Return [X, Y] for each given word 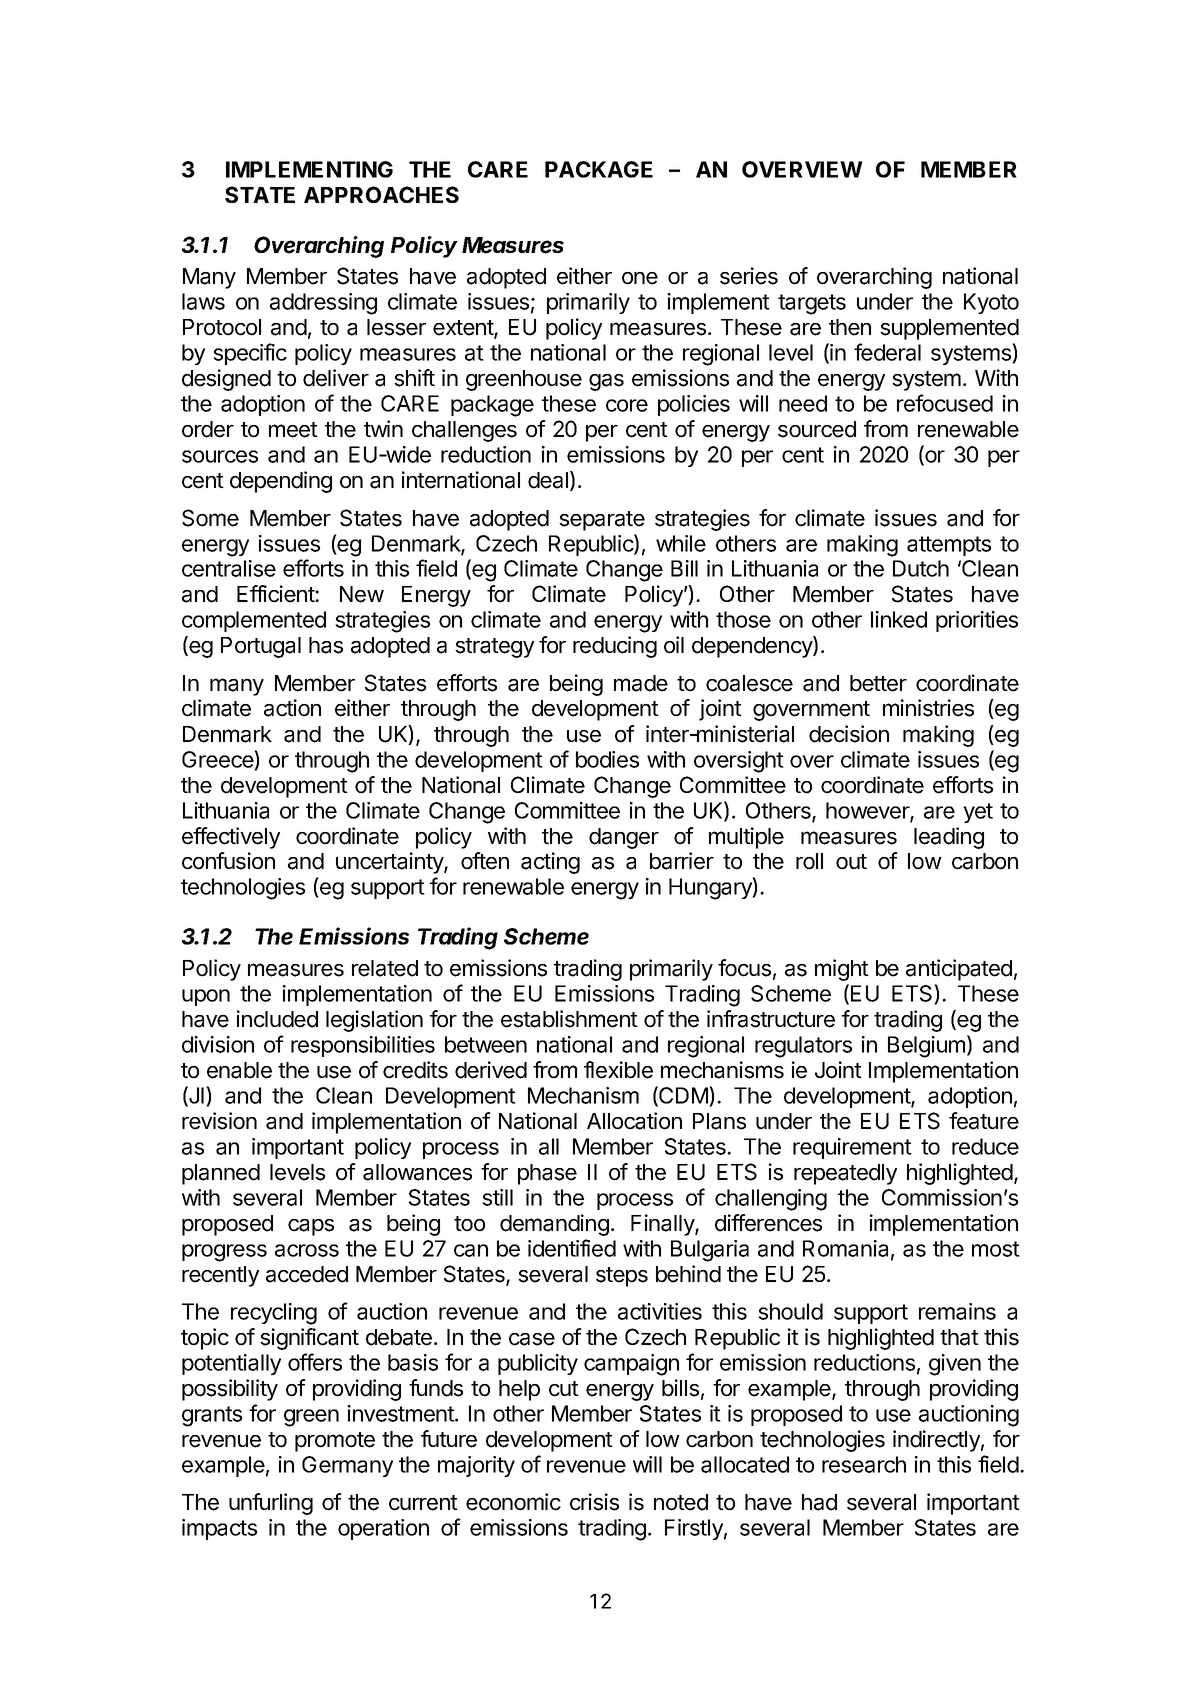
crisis [594, 1502]
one [640, 278]
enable [239, 1070]
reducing [615, 647]
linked [899, 619]
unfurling [271, 1504]
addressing [323, 304]
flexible [618, 1070]
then [850, 327]
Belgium [926, 1047]
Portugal [261, 647]
